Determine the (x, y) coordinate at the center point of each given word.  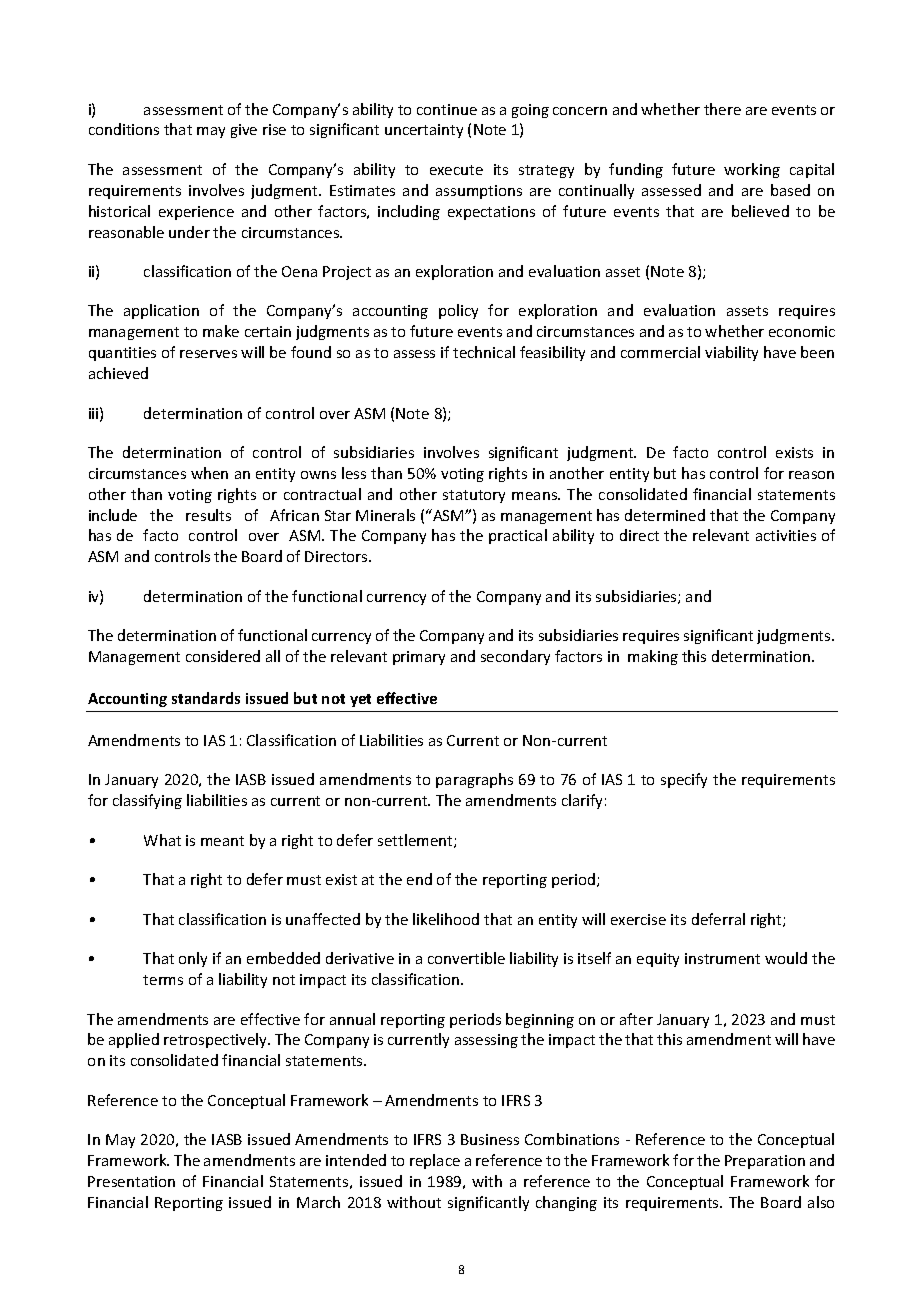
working (752, 170)
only (193, 959)
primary (419, 658)
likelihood (446, 919)
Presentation (131, 1181)
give (244, 131)
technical (484, 352)
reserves (208, 354)
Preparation (765, 1162)
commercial (660, 352)
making (653, 657)
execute (456, 170)
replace (435, 1161)
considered (223, 656)
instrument (722, 958)
